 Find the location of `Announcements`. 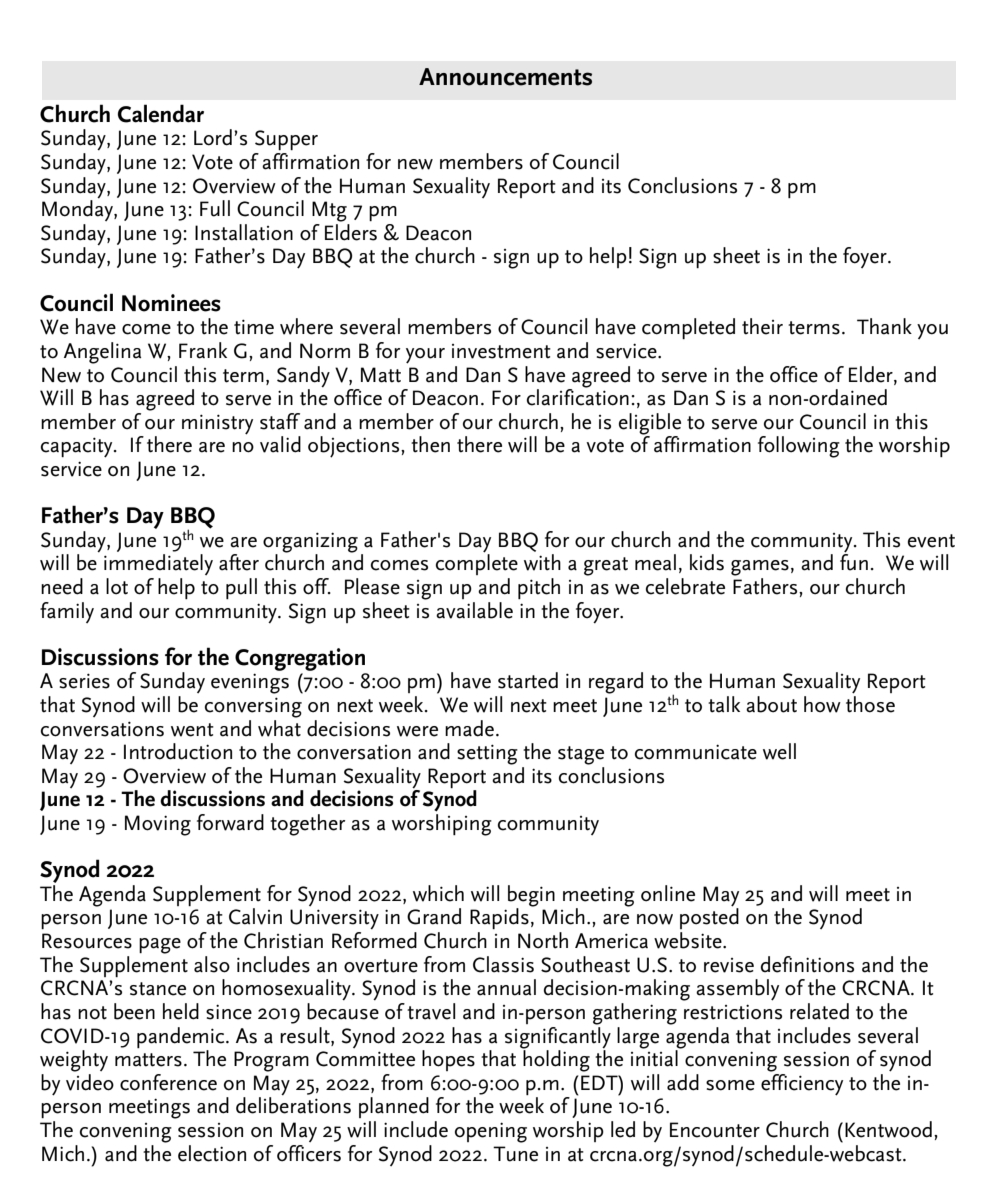

Announcements is located at coordinates (505, 77).
